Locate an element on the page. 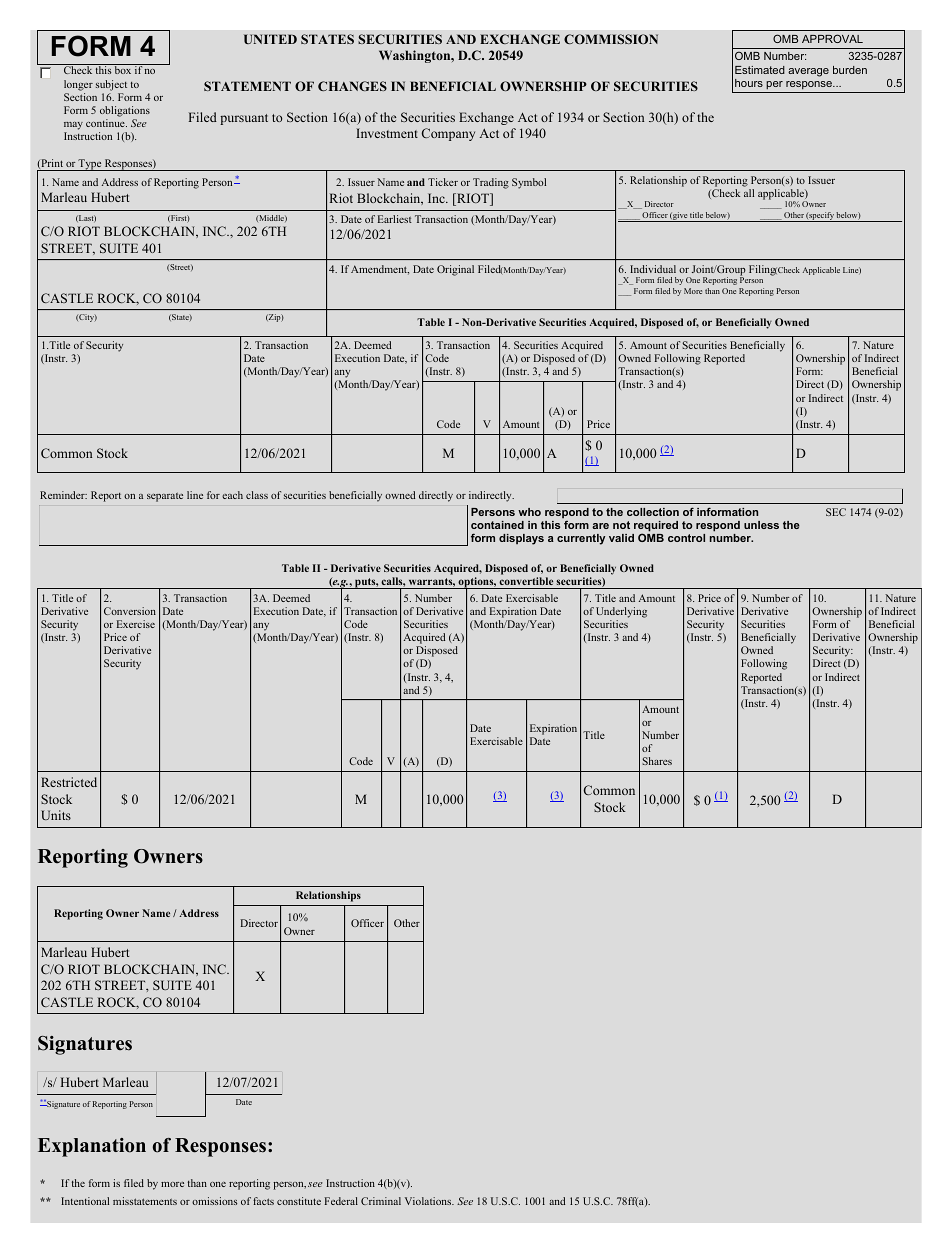  unless is located at coordinates (761, 525).
